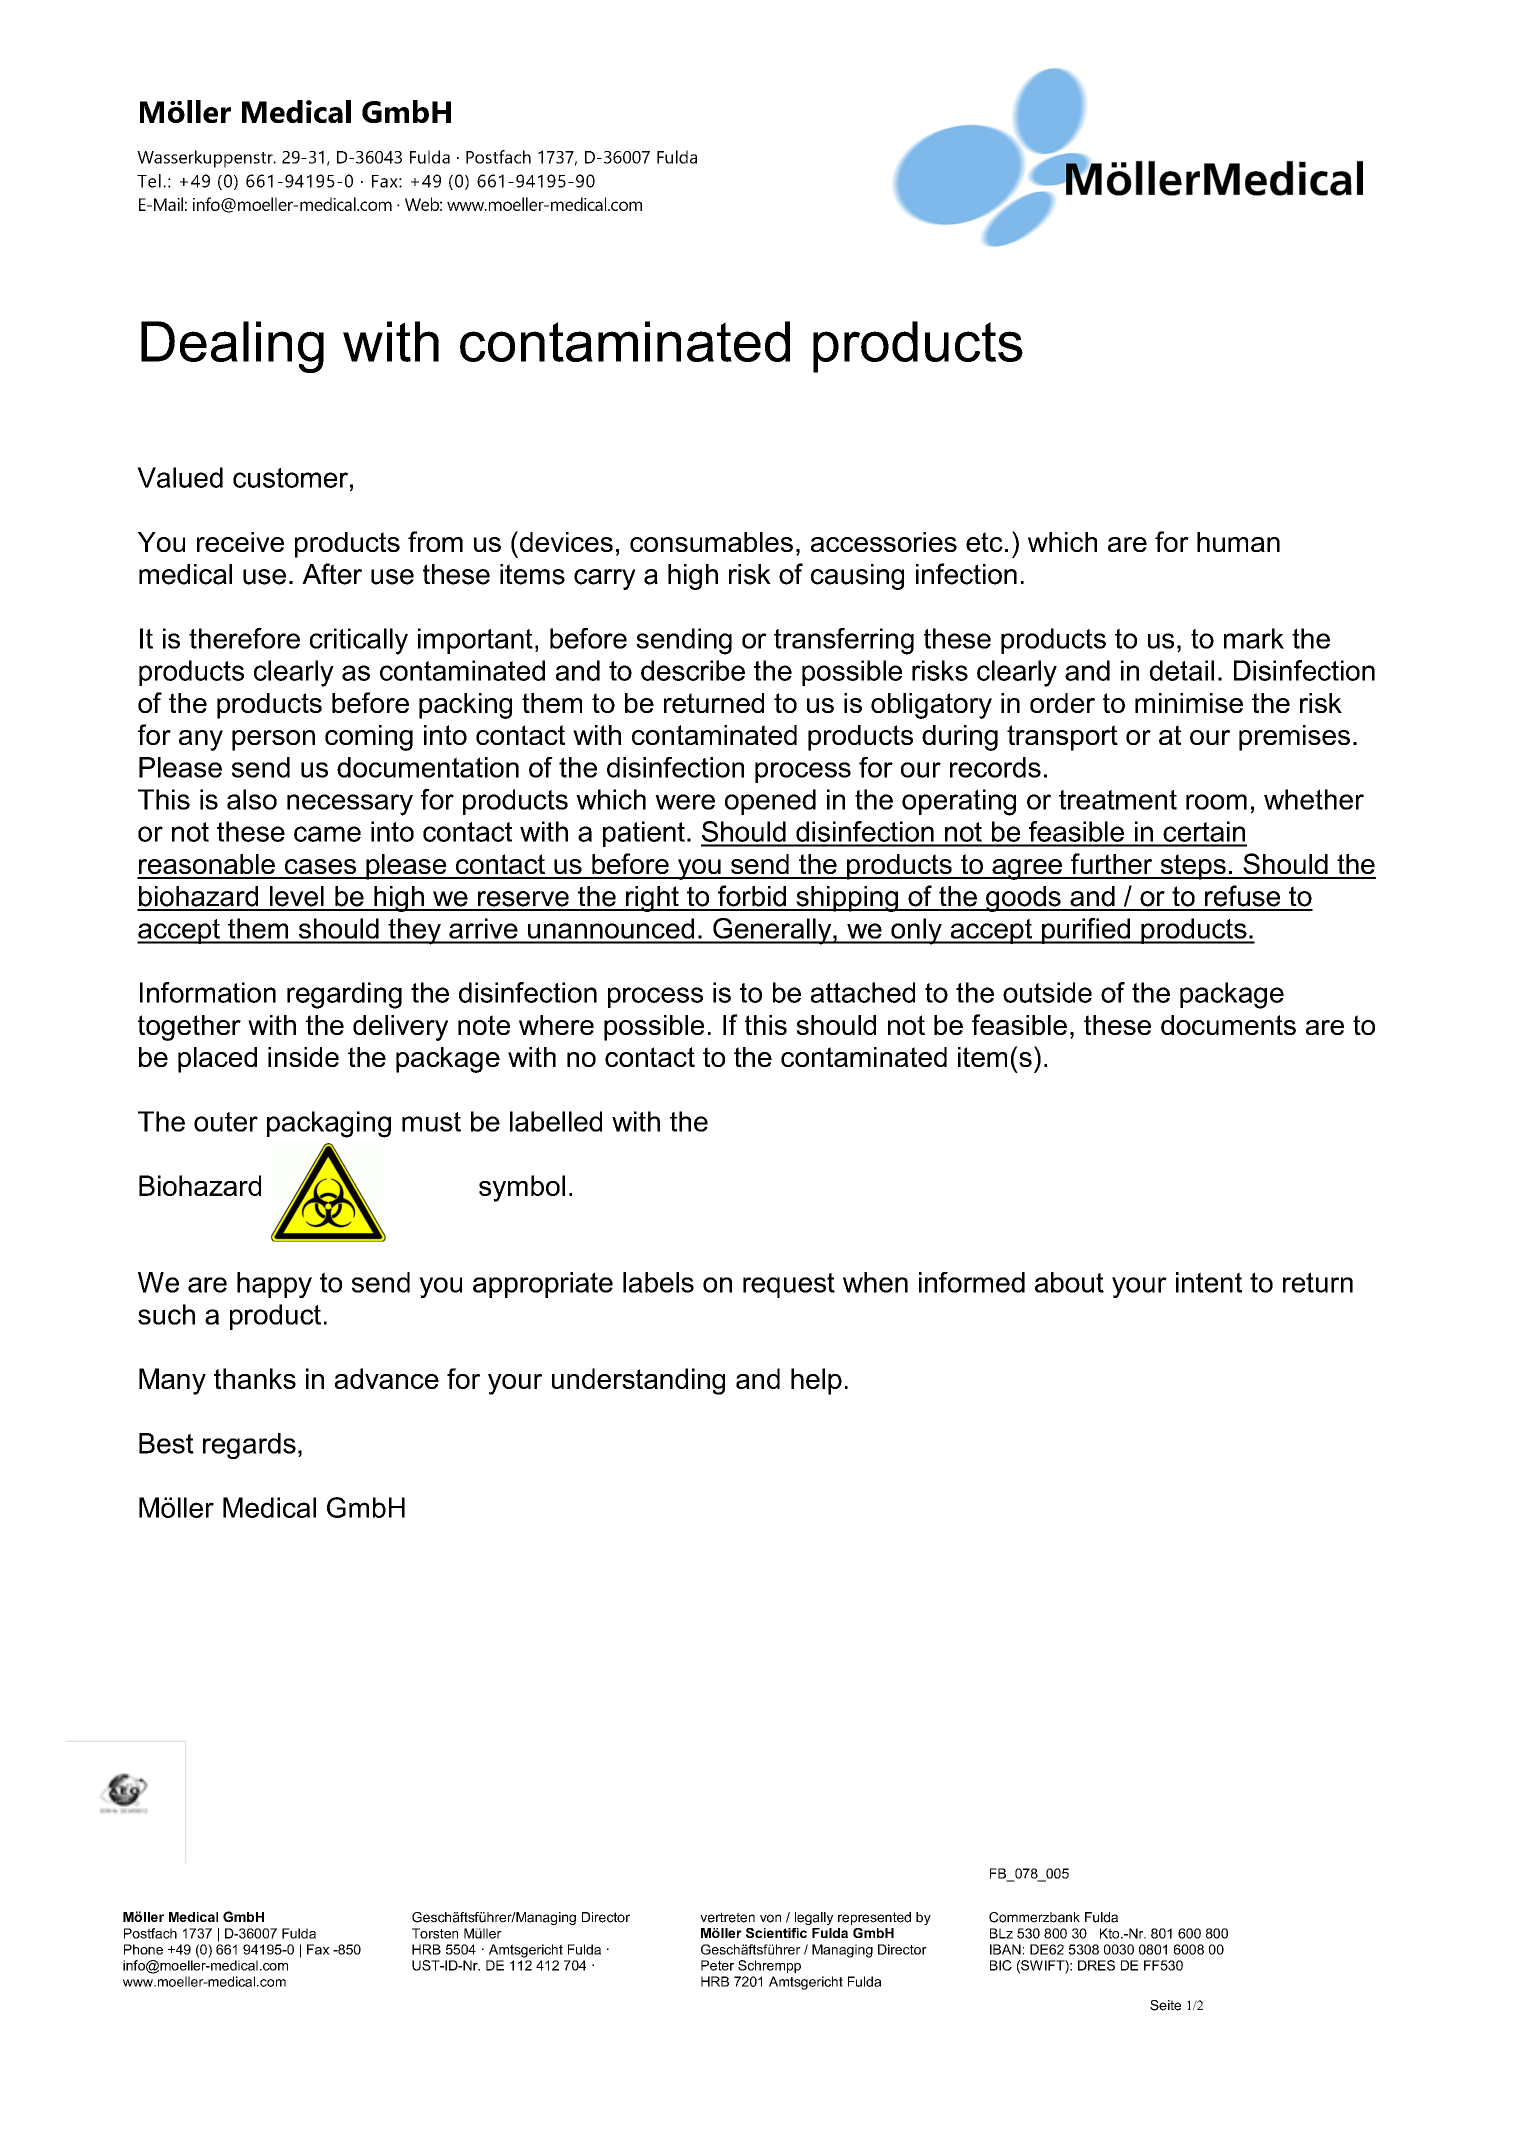 Image resolution: width=1514 pixels, height=2143 pixels. Describe the element at coordinates (143, 1949) in the screenshot. I see `Phone` at that location.
